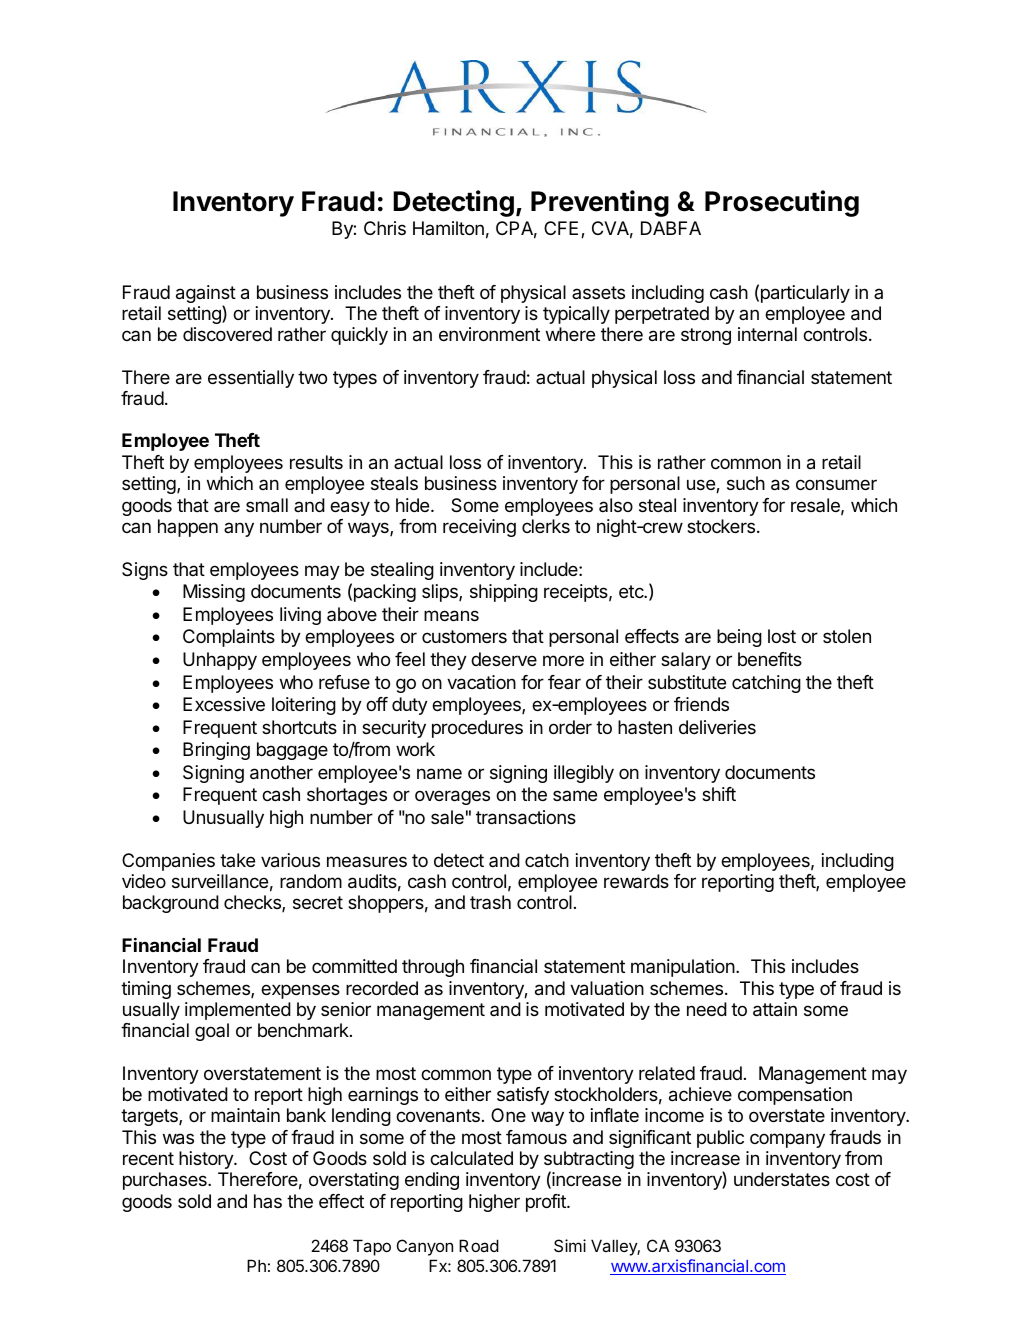 This screenshot has height=1335, width=1032. I want to click on stockers, so click(721, 526).
